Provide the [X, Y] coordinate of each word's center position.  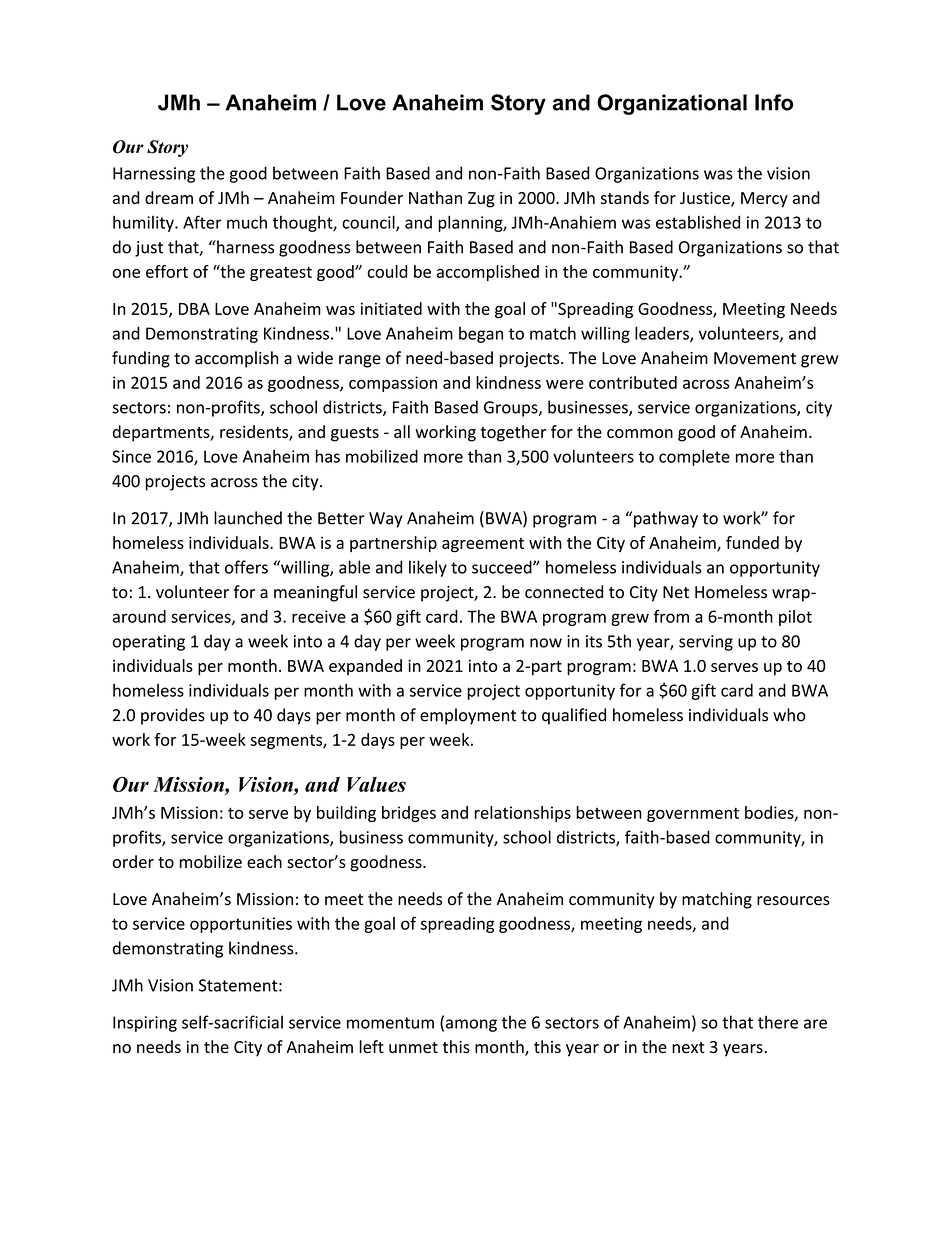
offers [246, 567]
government [693, 814]
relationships [523, 814]
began [481, 335]
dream [169, 197]
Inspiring [145, 1024]
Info [774, 102]
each [264, 861]
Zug [481, 200]
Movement [755, 358]
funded [752, 542]
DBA [194, 309]
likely [428, 568]
